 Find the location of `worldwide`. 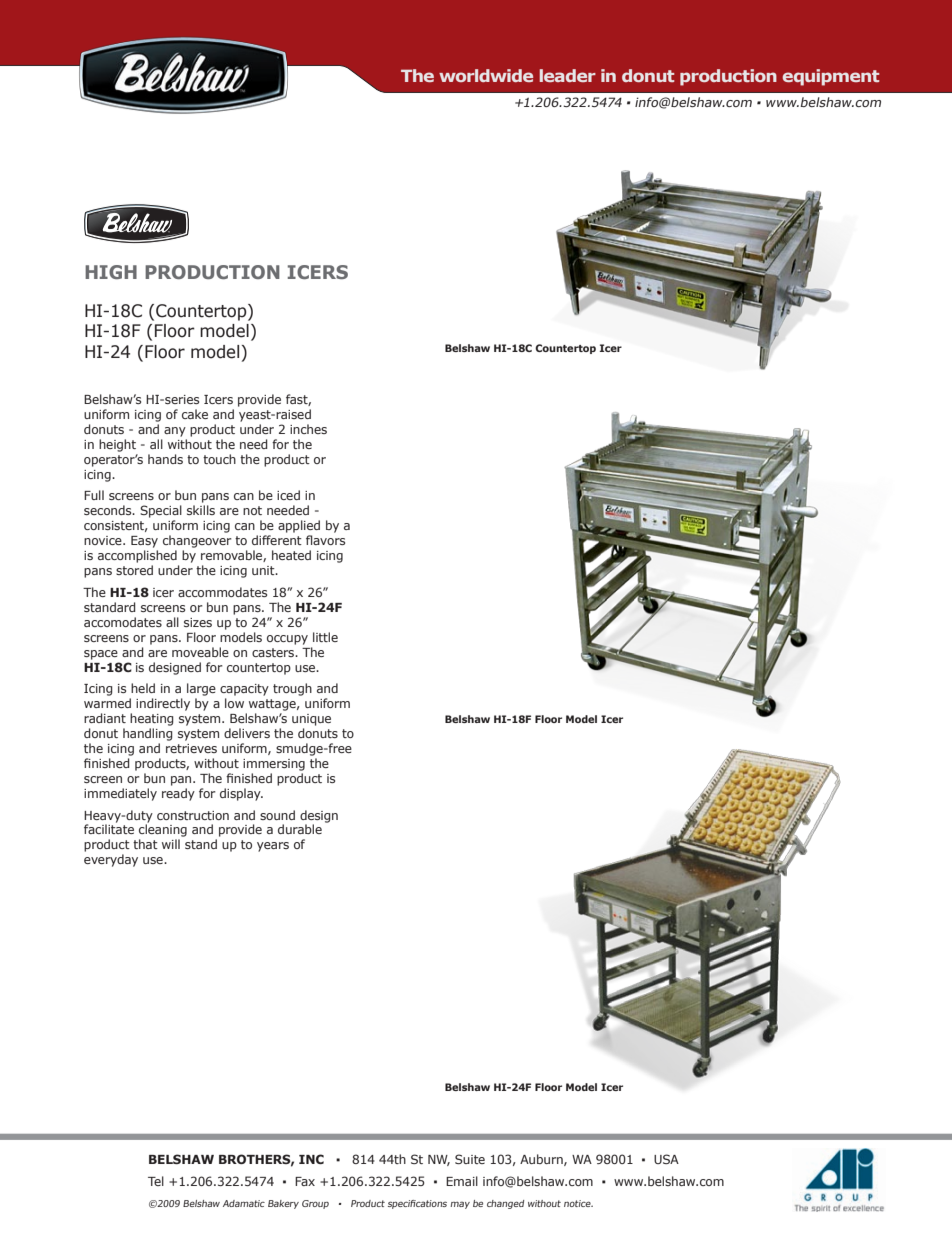

worldwide is located at coordinates (486, 75).
